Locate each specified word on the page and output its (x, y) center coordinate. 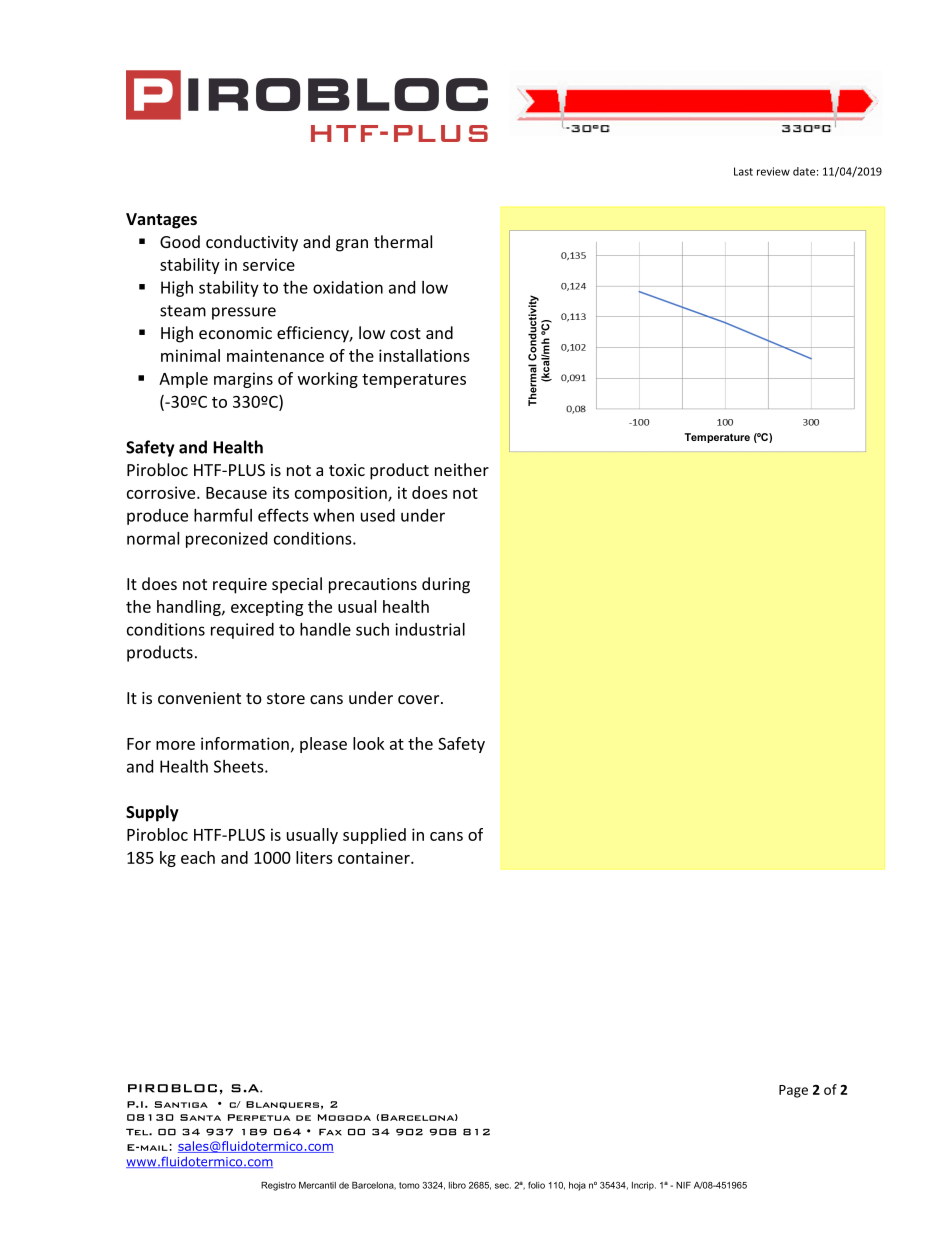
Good (180, 241)
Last (743, 171)
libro (457, 1185)
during (446, 585)
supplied (374, 836)
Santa (200, 1117)
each (198, 857)
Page (793, 1091)
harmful (223, 515)
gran (352, 245)
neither (462, 469)
